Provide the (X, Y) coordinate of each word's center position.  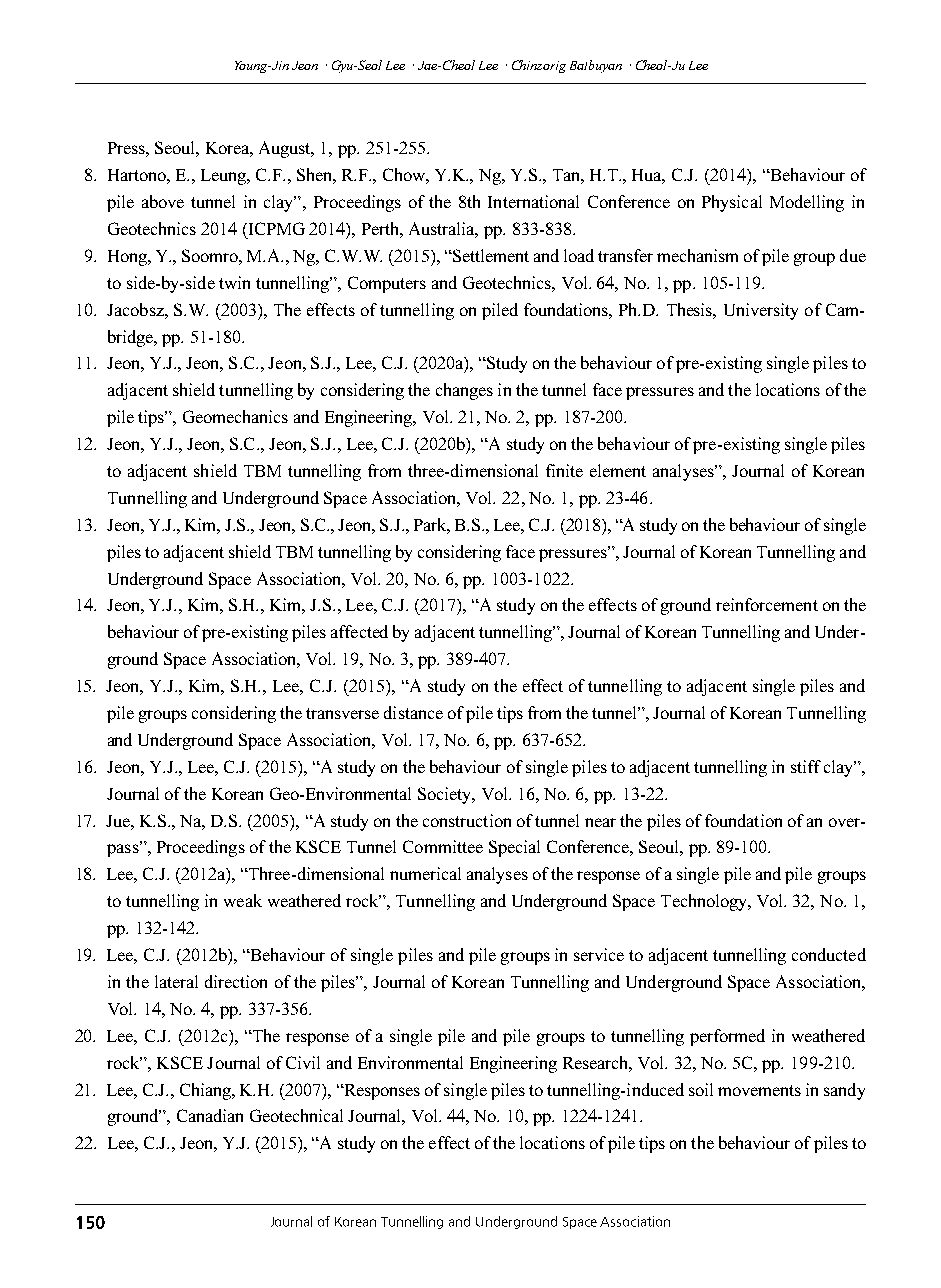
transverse (342, 713)
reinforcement (767, 604)
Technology (705, 902)
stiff (806, 766)
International (533, 201)
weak (243, 900)
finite (564, 470)
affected (359, 631)
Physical (732, 203)
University (761, 311)
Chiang (207, 1091)
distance (413, 712)
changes (464, 391)
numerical (425, 873)
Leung (225, 177)
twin (234, 282)
